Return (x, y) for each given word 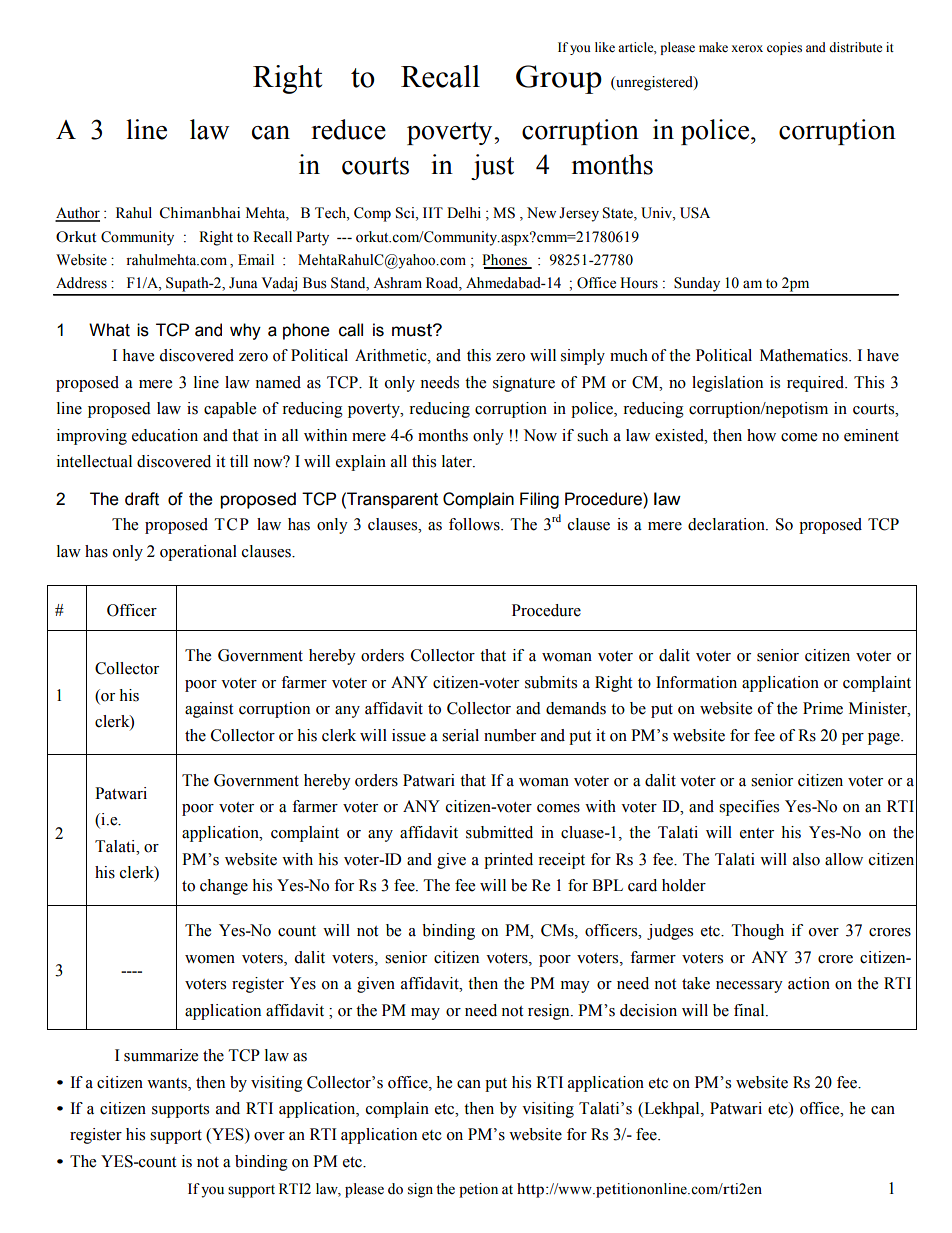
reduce (348, 129)
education (165, 435)
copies (784, 48)
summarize (161, 1055)
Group (559, 79)
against (209, 710)
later (458, 461)
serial (460, 735)
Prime (823, 708)
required (817, 384)
